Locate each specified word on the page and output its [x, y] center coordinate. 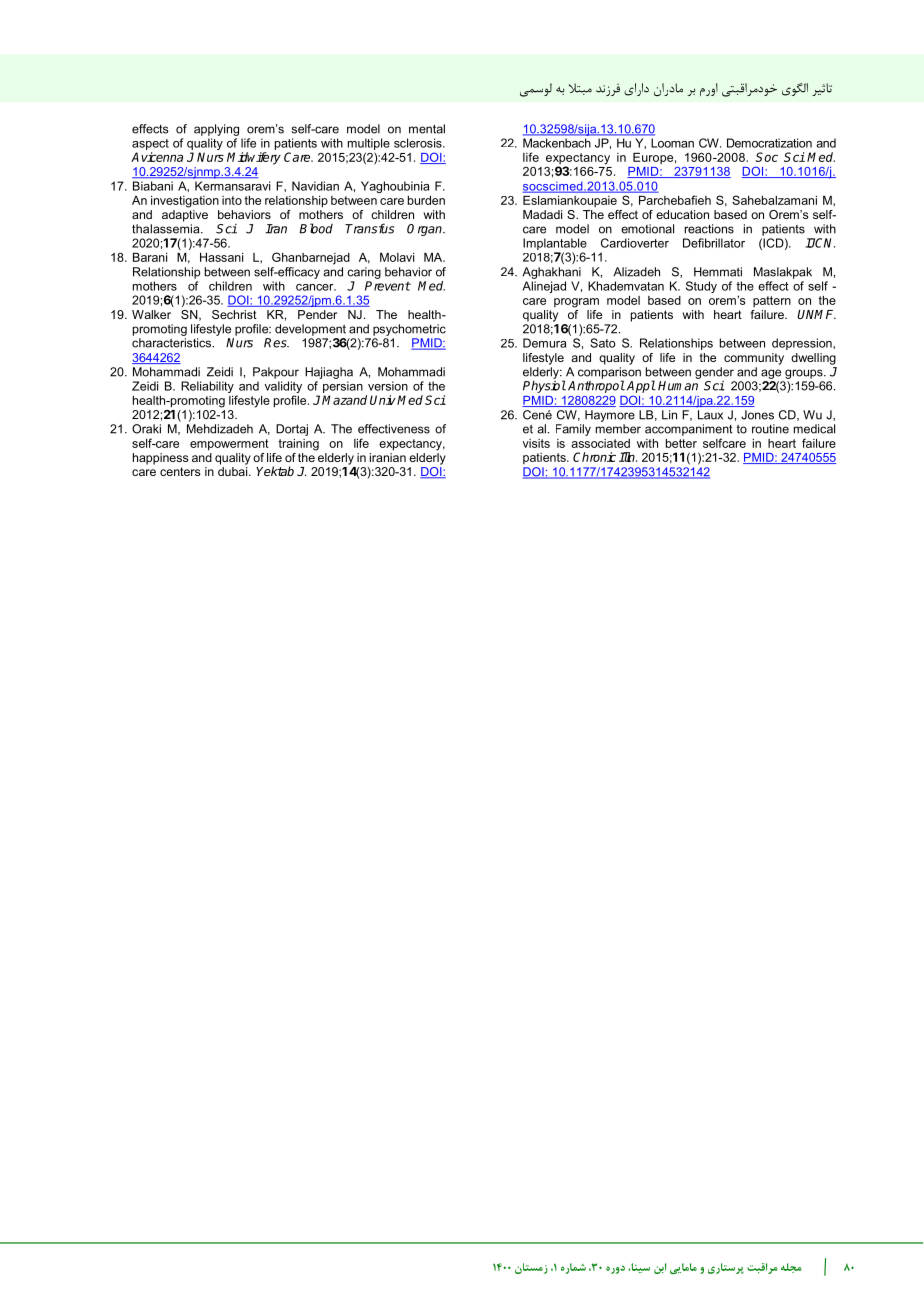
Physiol [544, 386]
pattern [772, 301]
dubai [234, 470]
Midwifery [254, 158]
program [576, 303]
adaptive [185, 214]
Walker [151, 314]
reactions [709, 229]
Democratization [769, 143]
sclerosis [419, 143]
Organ [425, 230]
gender [714, 373]
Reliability [207, 387]
